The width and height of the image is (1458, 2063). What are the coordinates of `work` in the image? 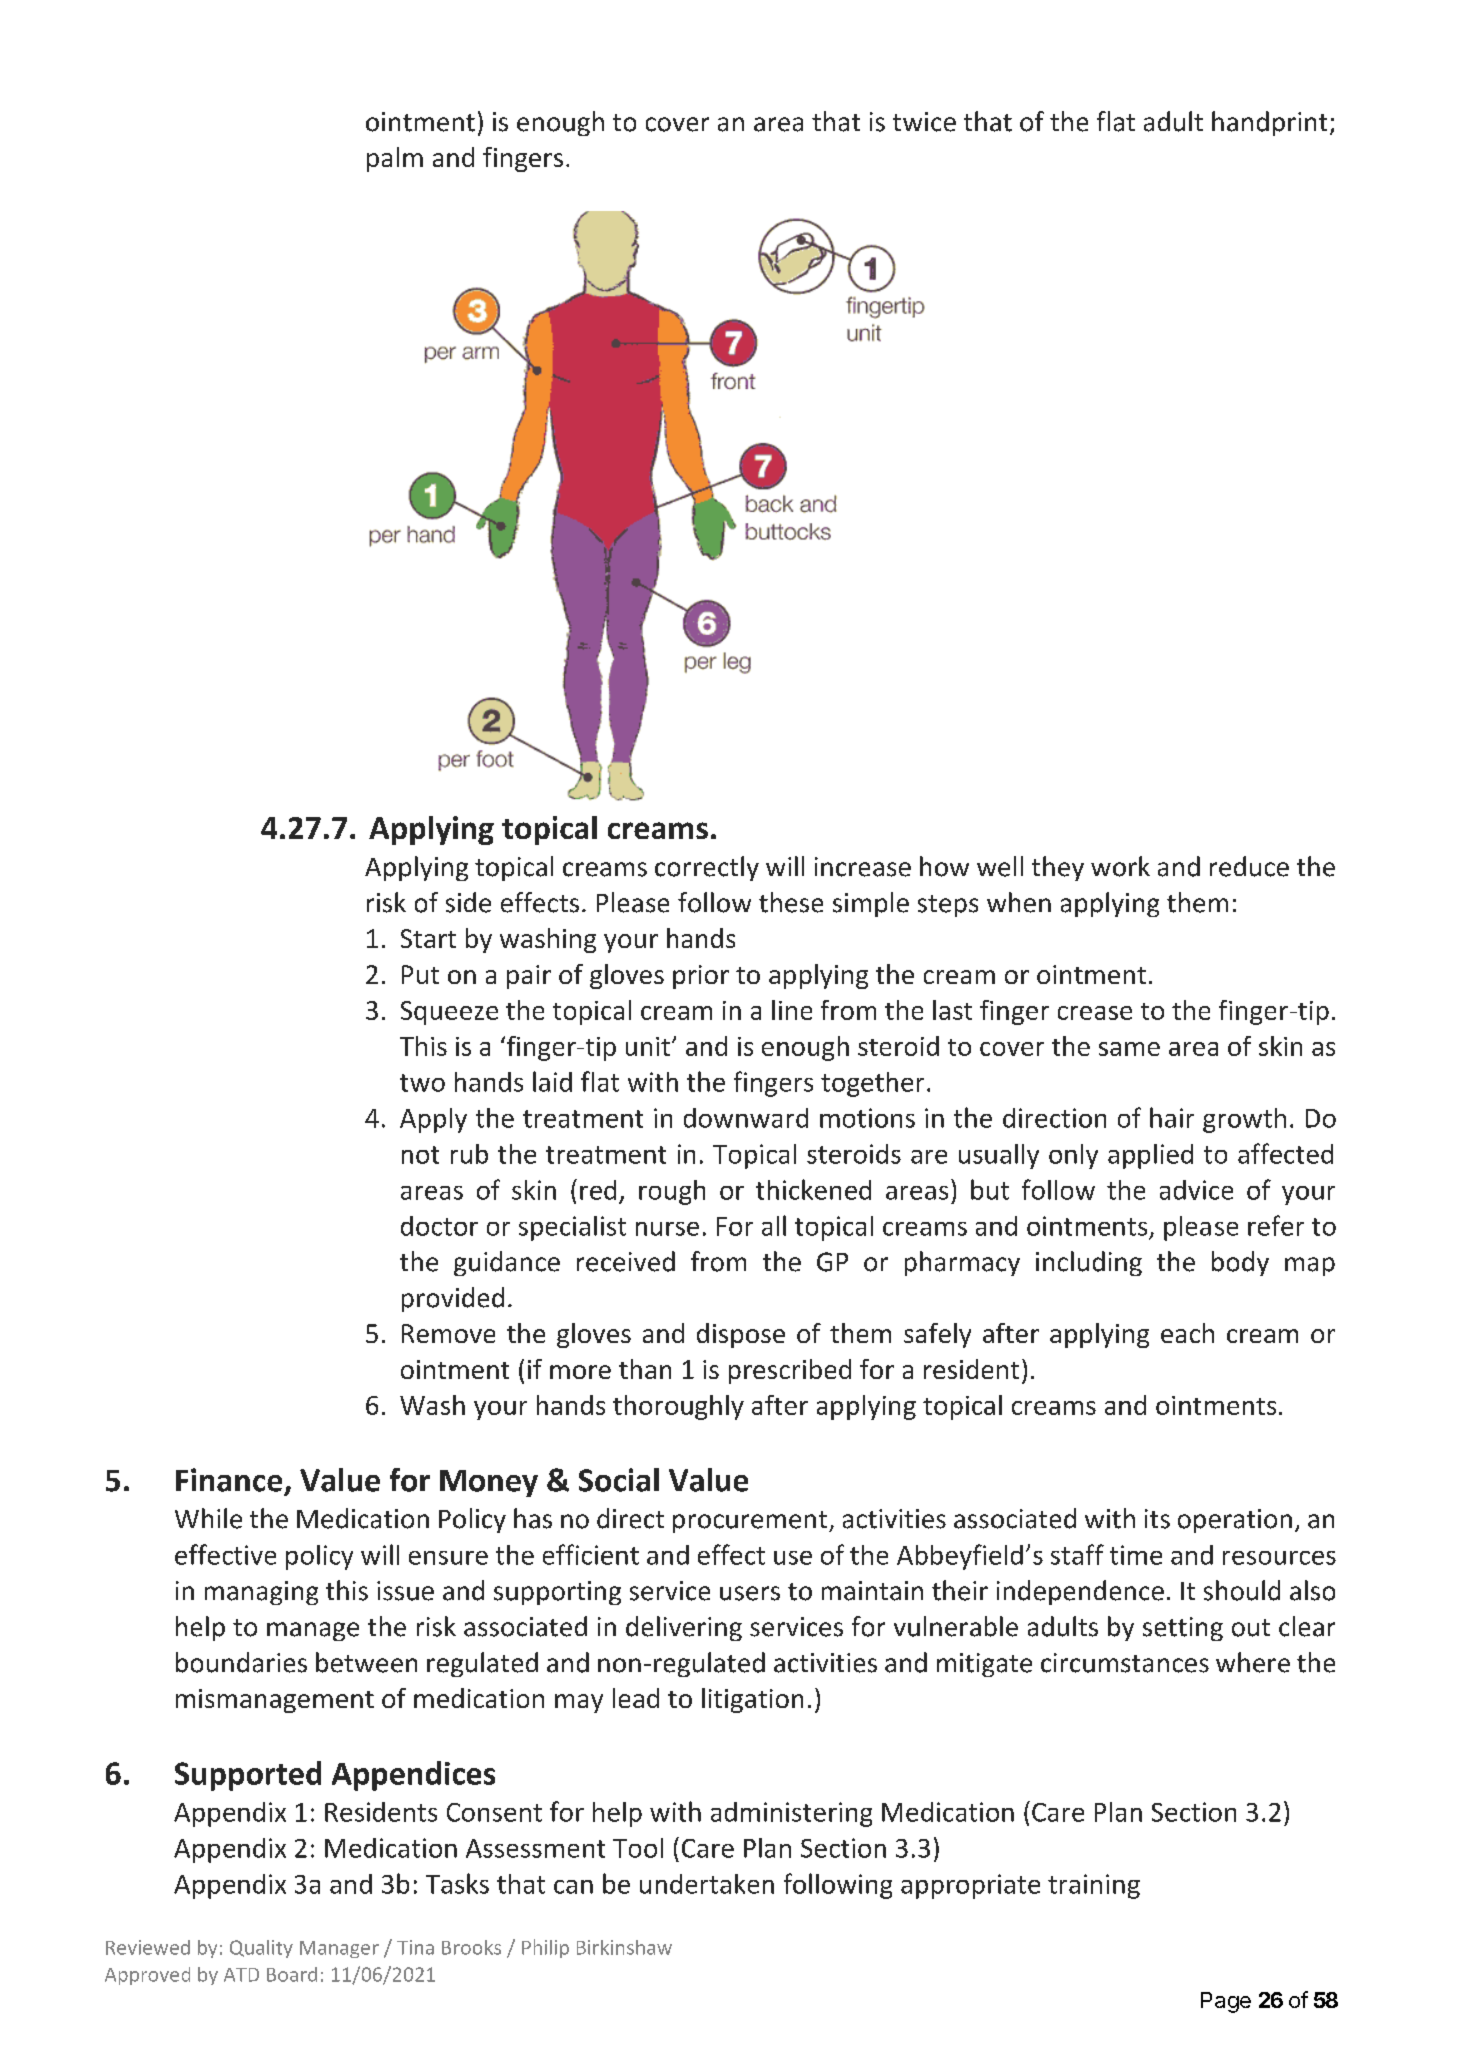 It's located at (1120, 866).
